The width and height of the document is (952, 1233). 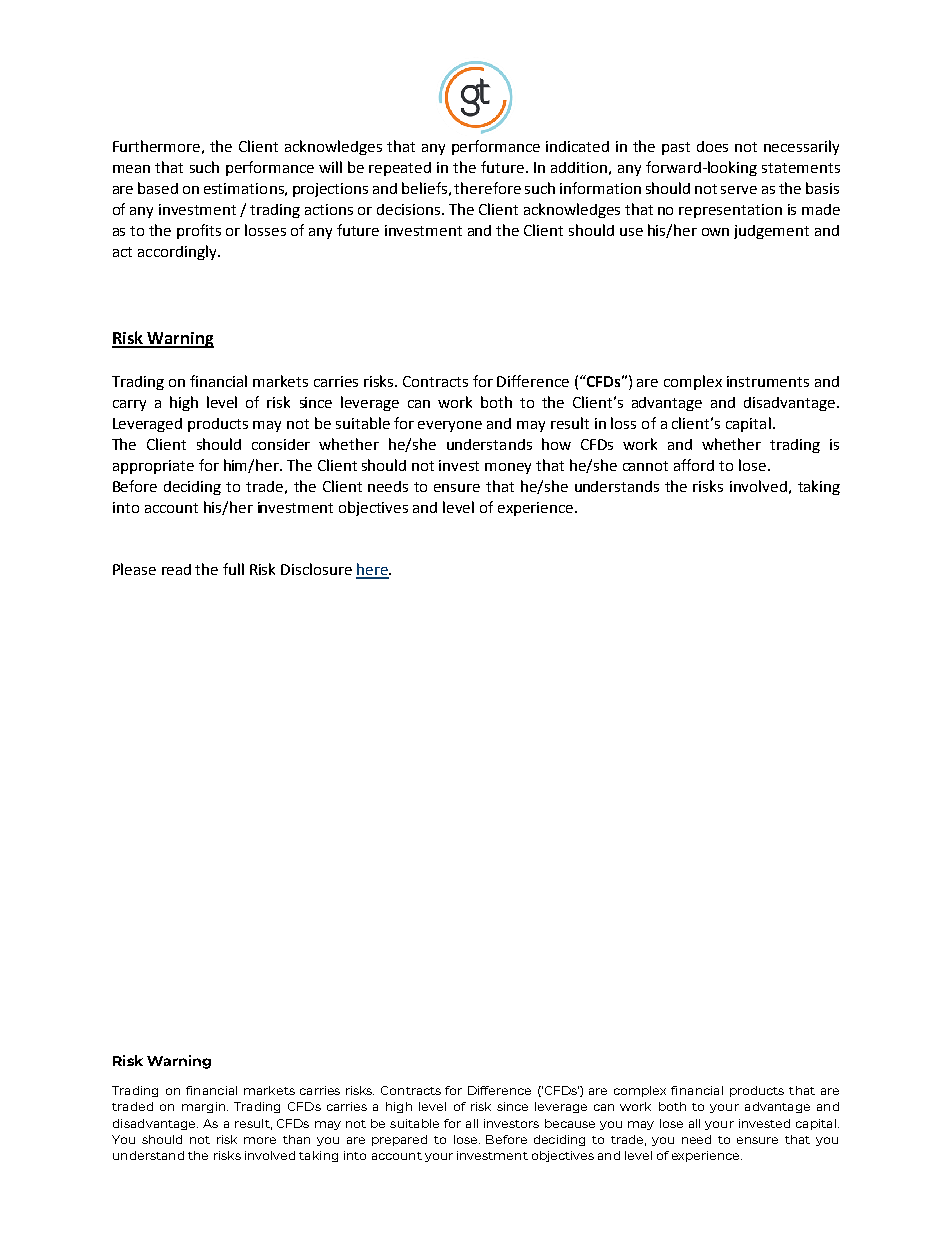 What do you see at coordinates (316, 569) in the document?
I see `Disclosure` at bounding box center [316, 569].
